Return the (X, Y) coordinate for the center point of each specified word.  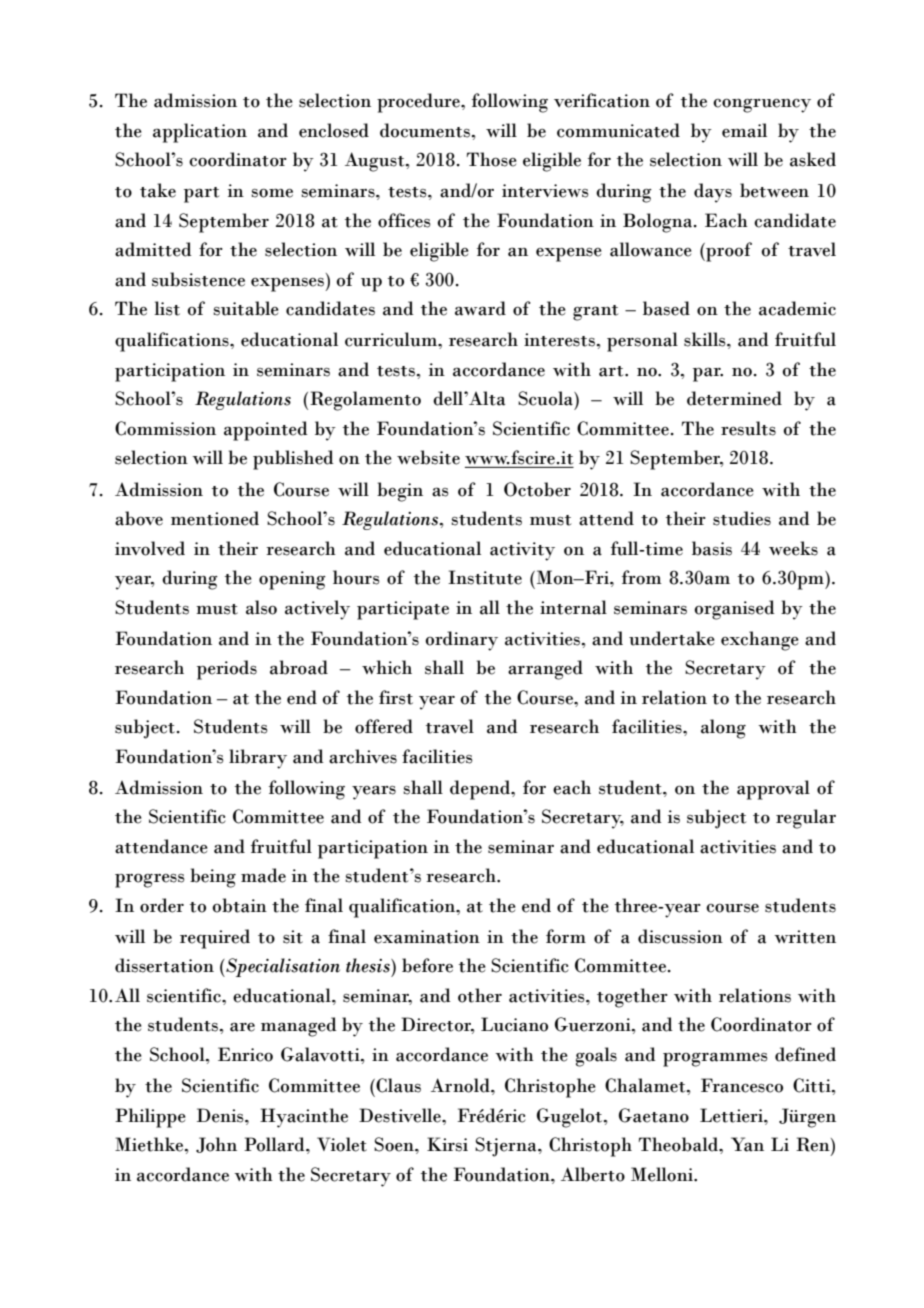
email (744, 130)
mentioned (215, 518)
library (258, 759)
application (200, 133)
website (428, 457)
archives (363, 756)
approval (773, 790)
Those (492, 159)
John (216, 1145)
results (748, 428)
